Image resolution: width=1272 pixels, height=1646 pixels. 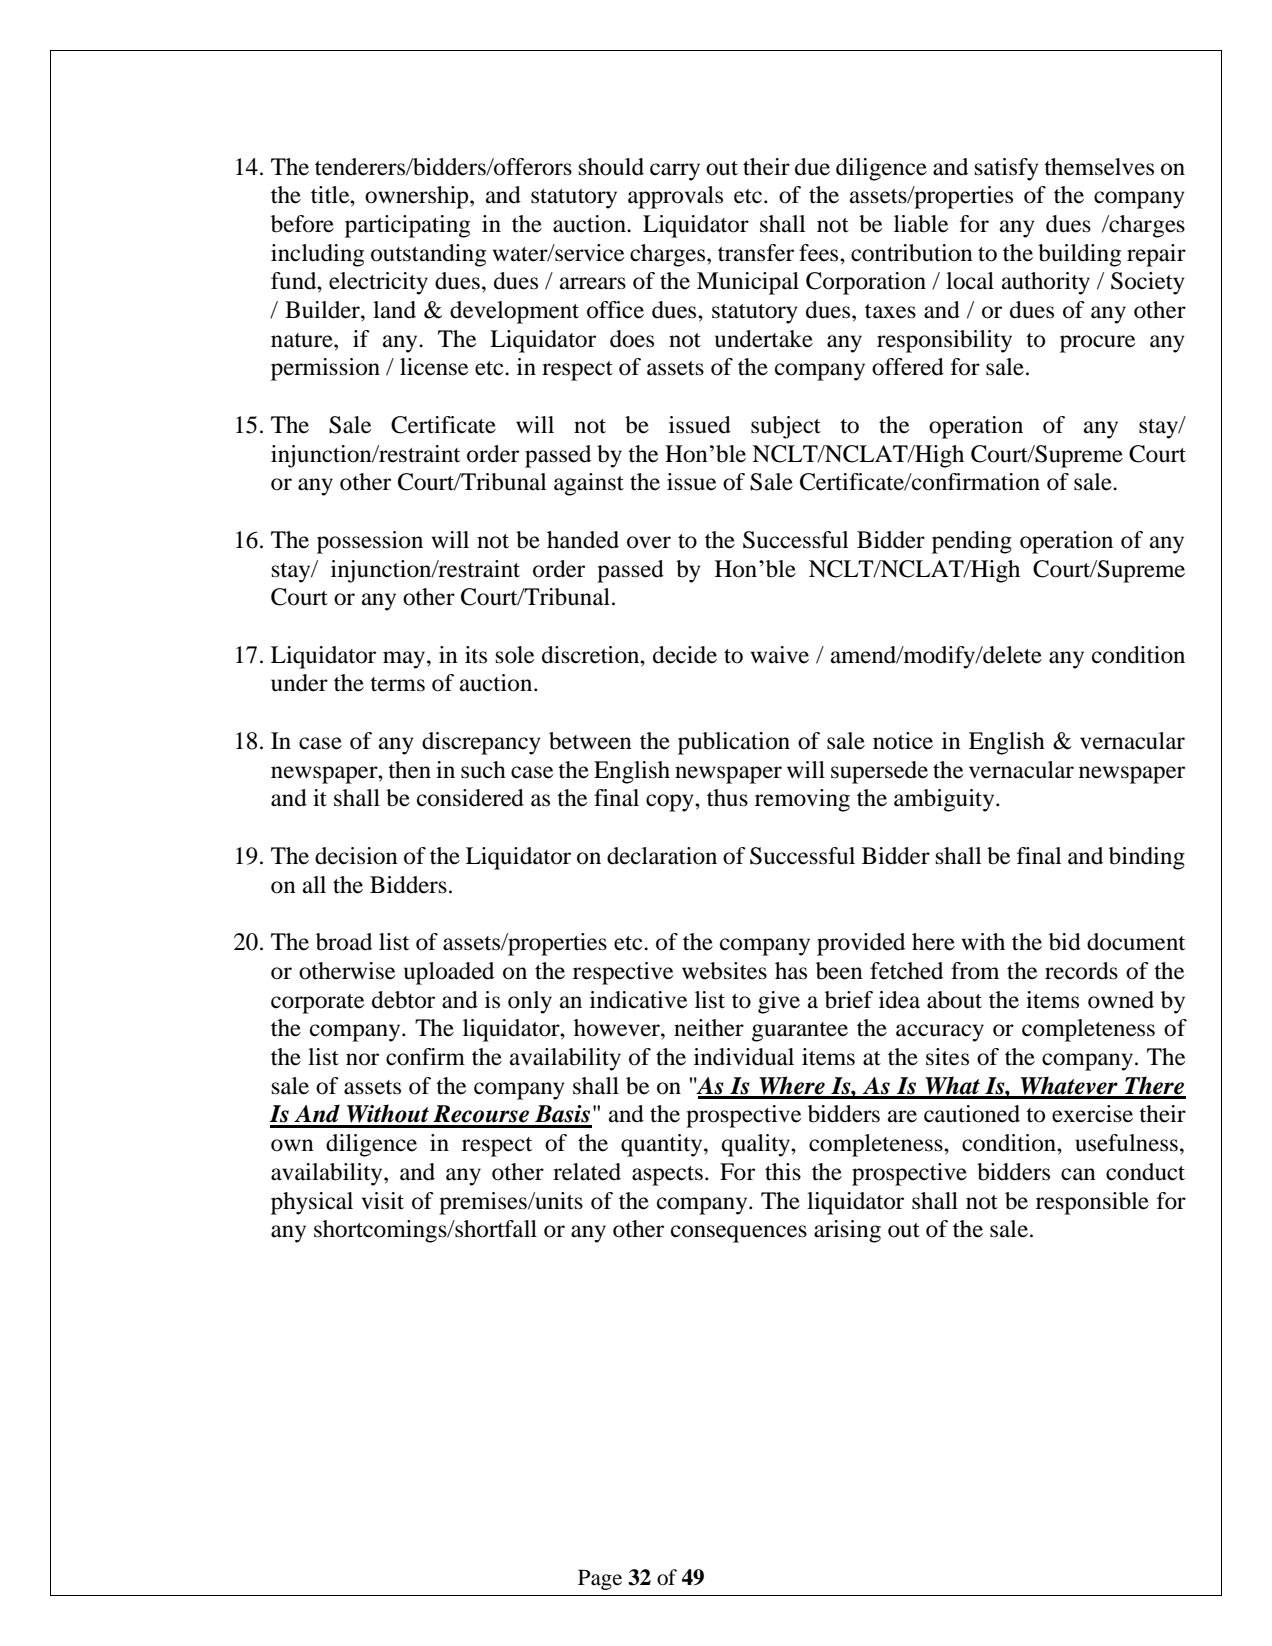 What do you see at coordinates (600, 1579) in the image?
I see `Page` at bounding box center [600, 1579].
